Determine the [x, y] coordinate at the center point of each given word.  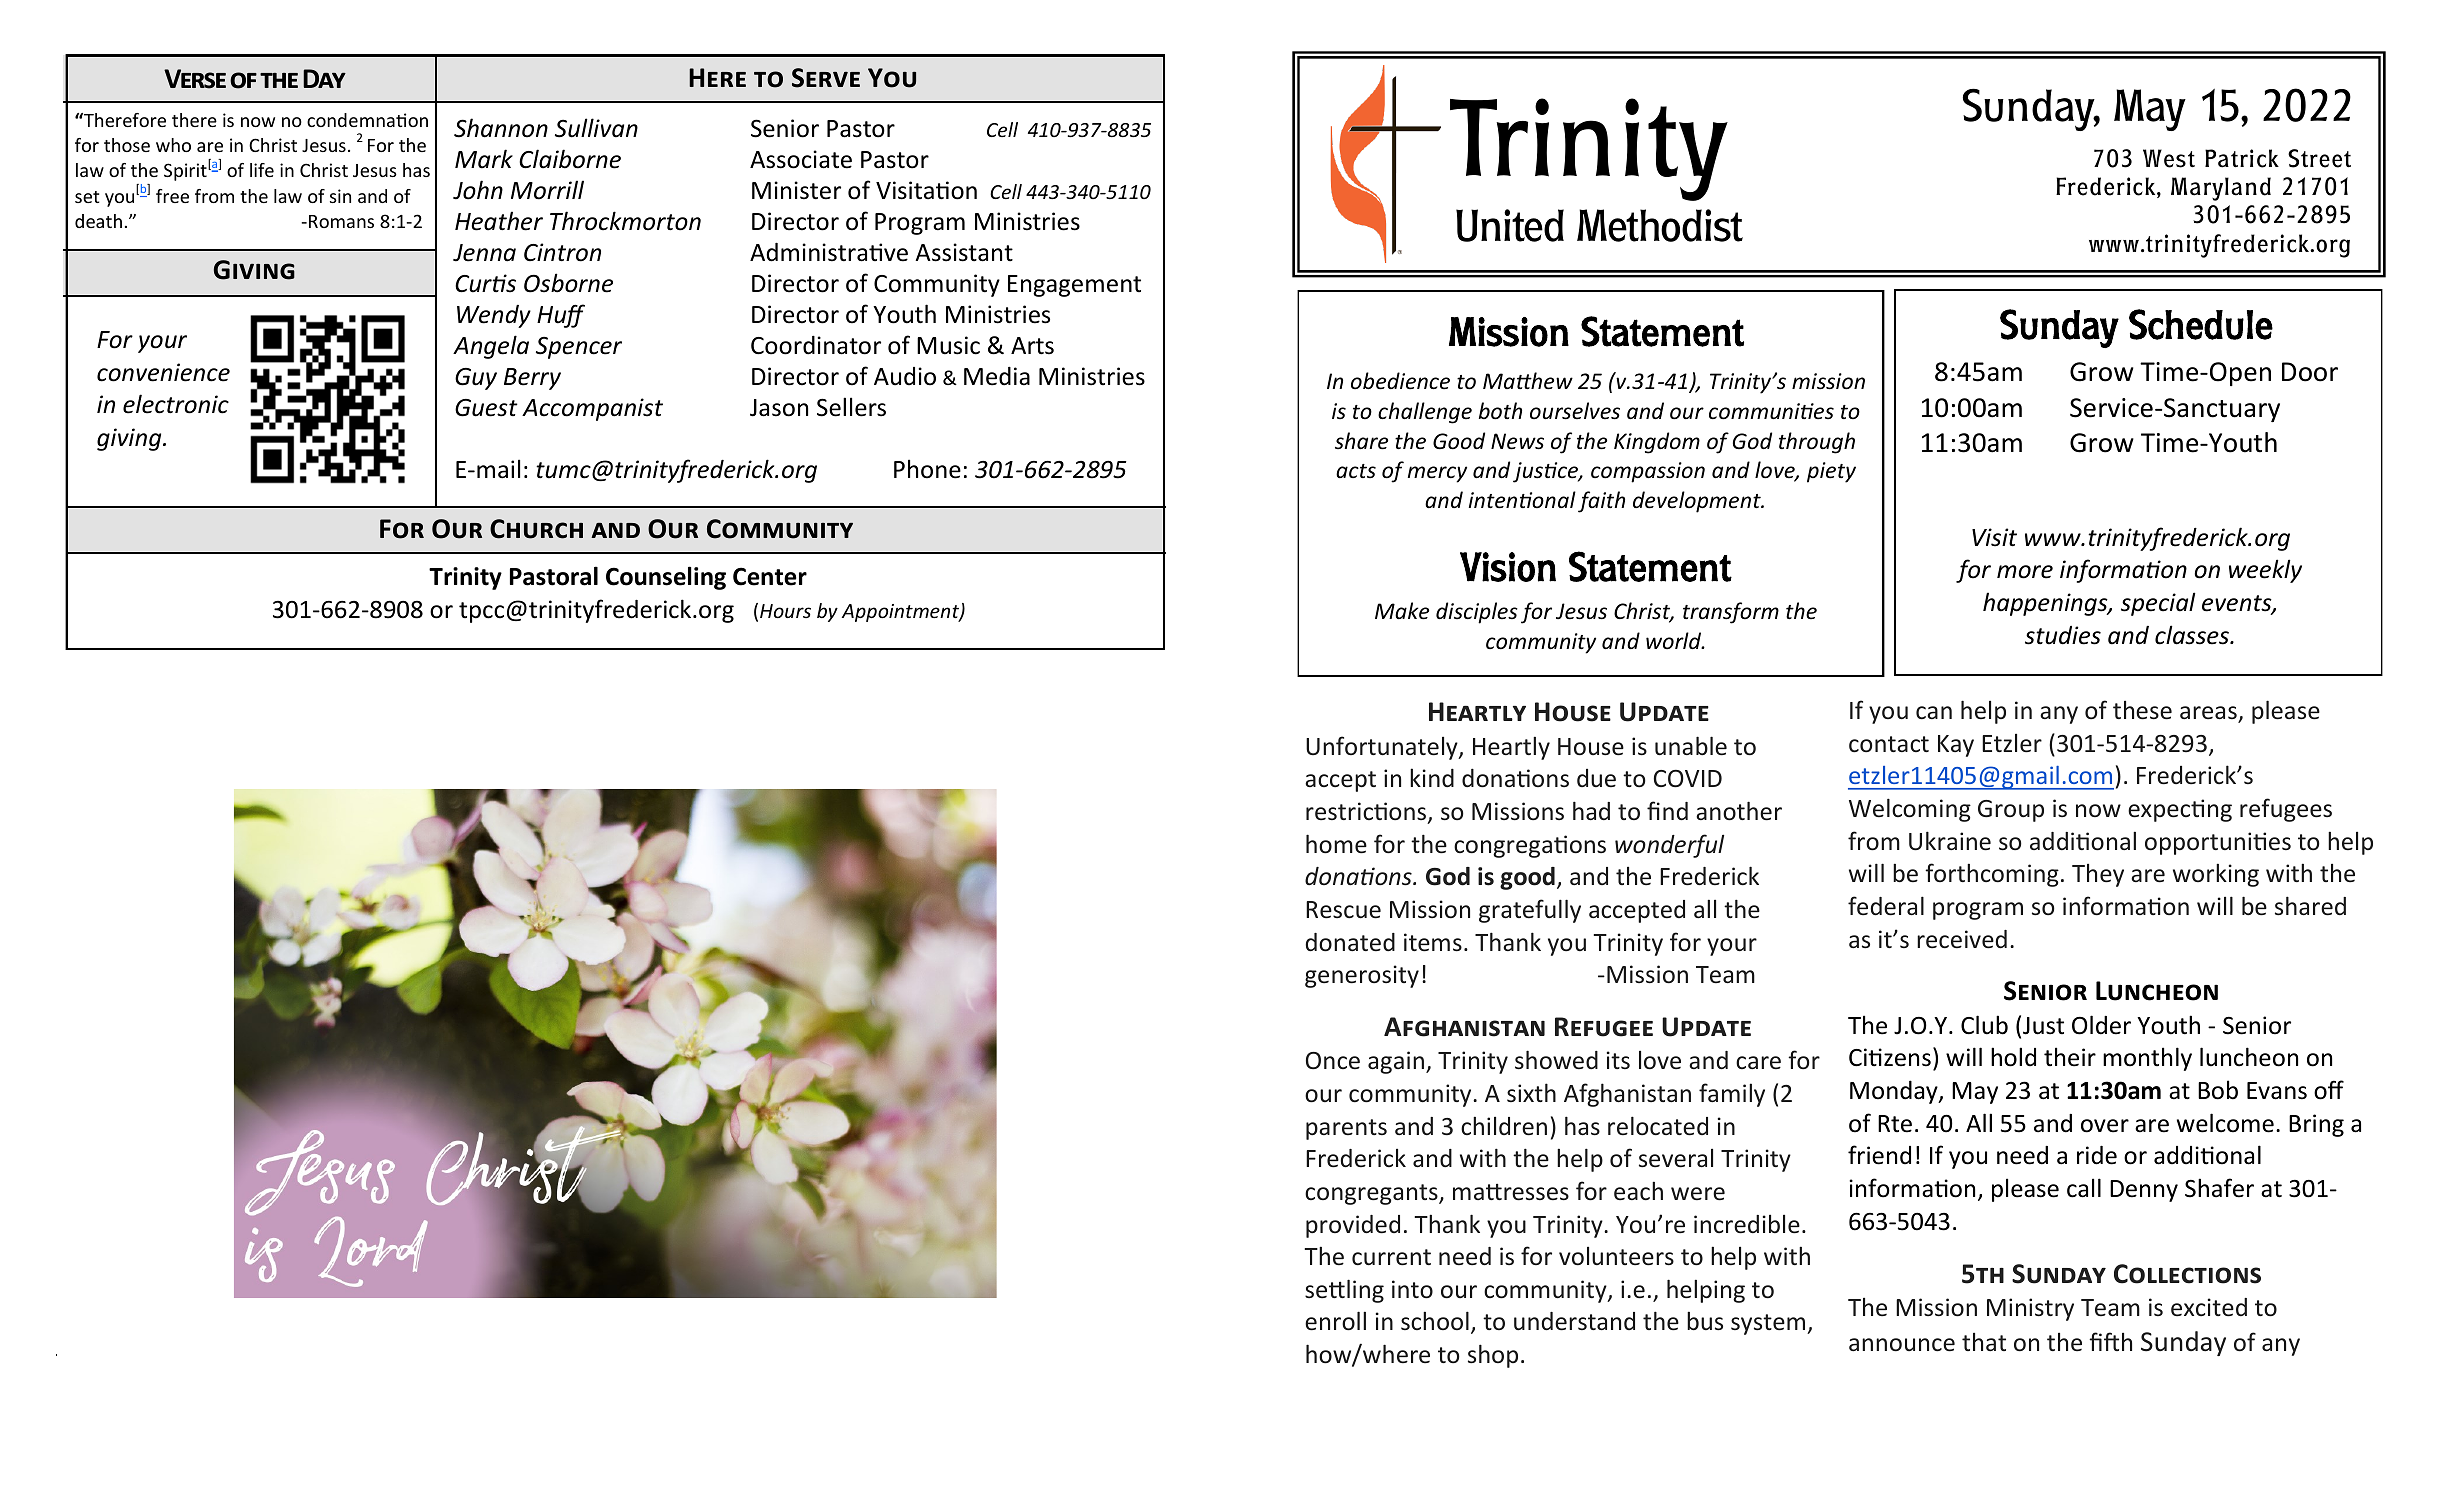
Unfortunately [1383, 748]
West [2169, 158]
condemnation [367, 120]
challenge [1425, 413]
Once [1333, 1061]
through [1817, 443]
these [2142, 710]
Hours [785, 611]
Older [2101, 1025]
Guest [486, 408]
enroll [1335, 1321]
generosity [1362, 976]
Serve [826, 78]
